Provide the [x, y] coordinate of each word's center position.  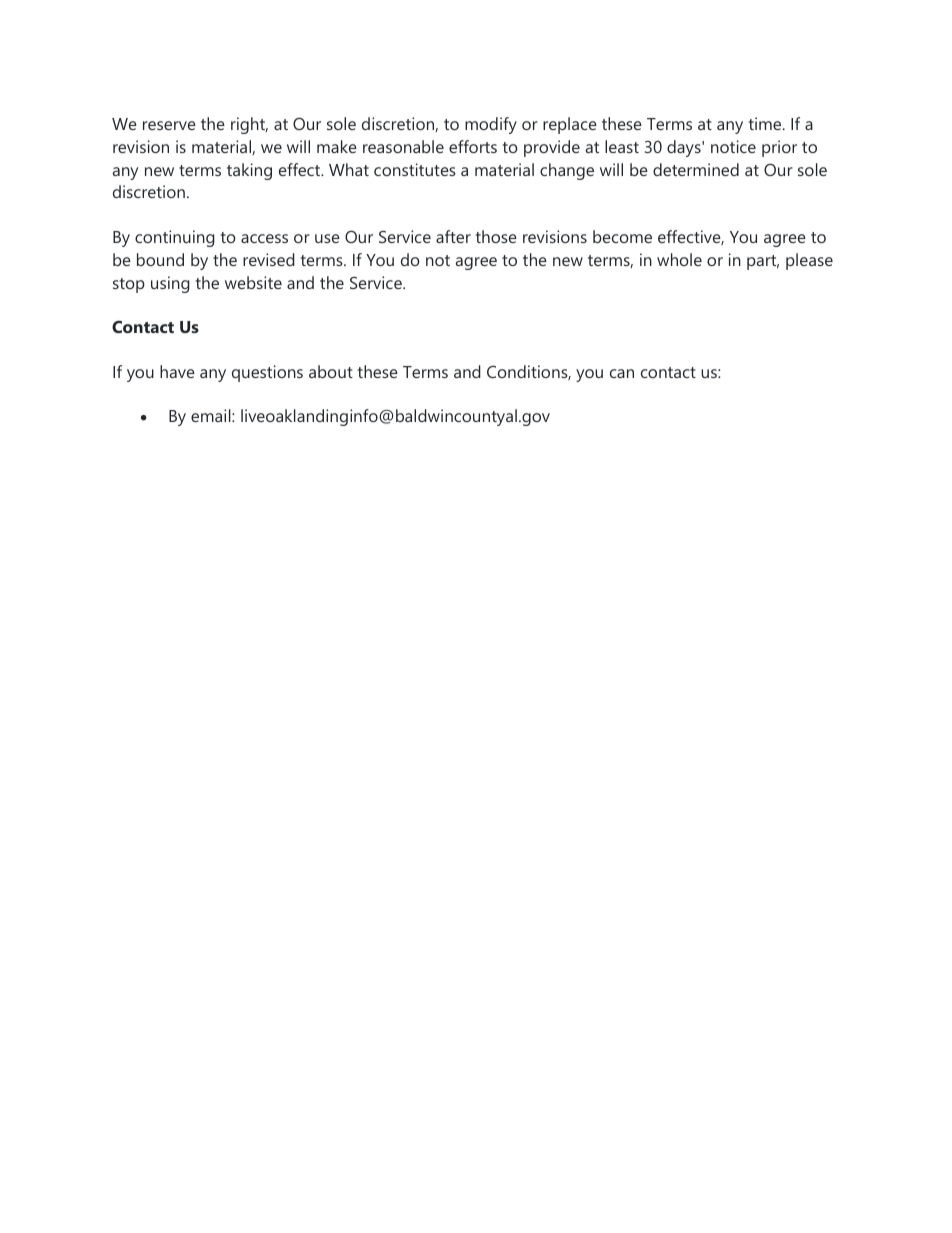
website [253, 282]
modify [491, 125]
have [177, 371]
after [453, 236]
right [249, 125]
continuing [175, 238]
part [763, 262]
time [766, 123]
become [622, 236]
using [170, 284]
